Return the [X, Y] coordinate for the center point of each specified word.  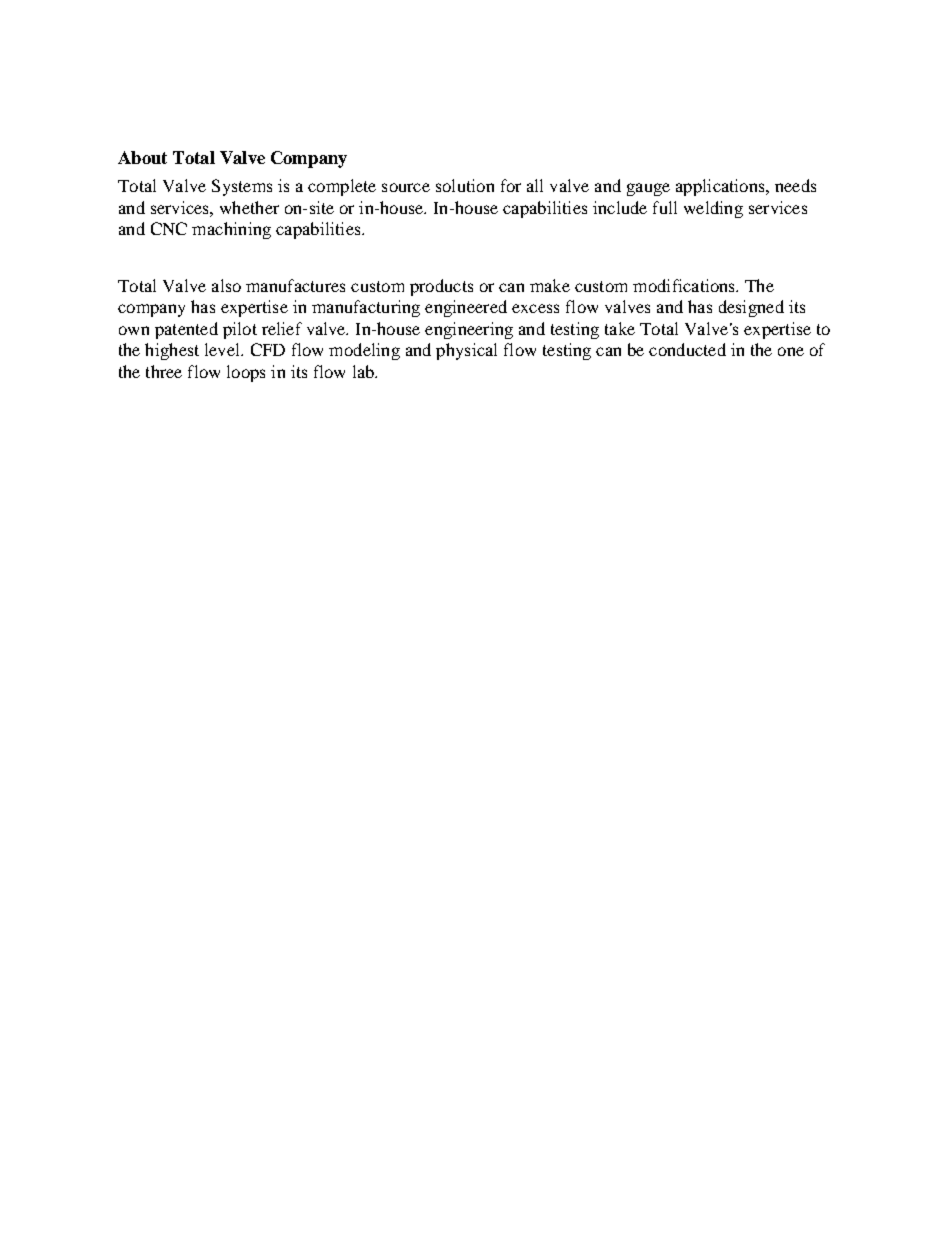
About [142, 157]
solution [465, 185]
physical [466, 351]
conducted [687, 349]
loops [246, 373]
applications [721, 187]
